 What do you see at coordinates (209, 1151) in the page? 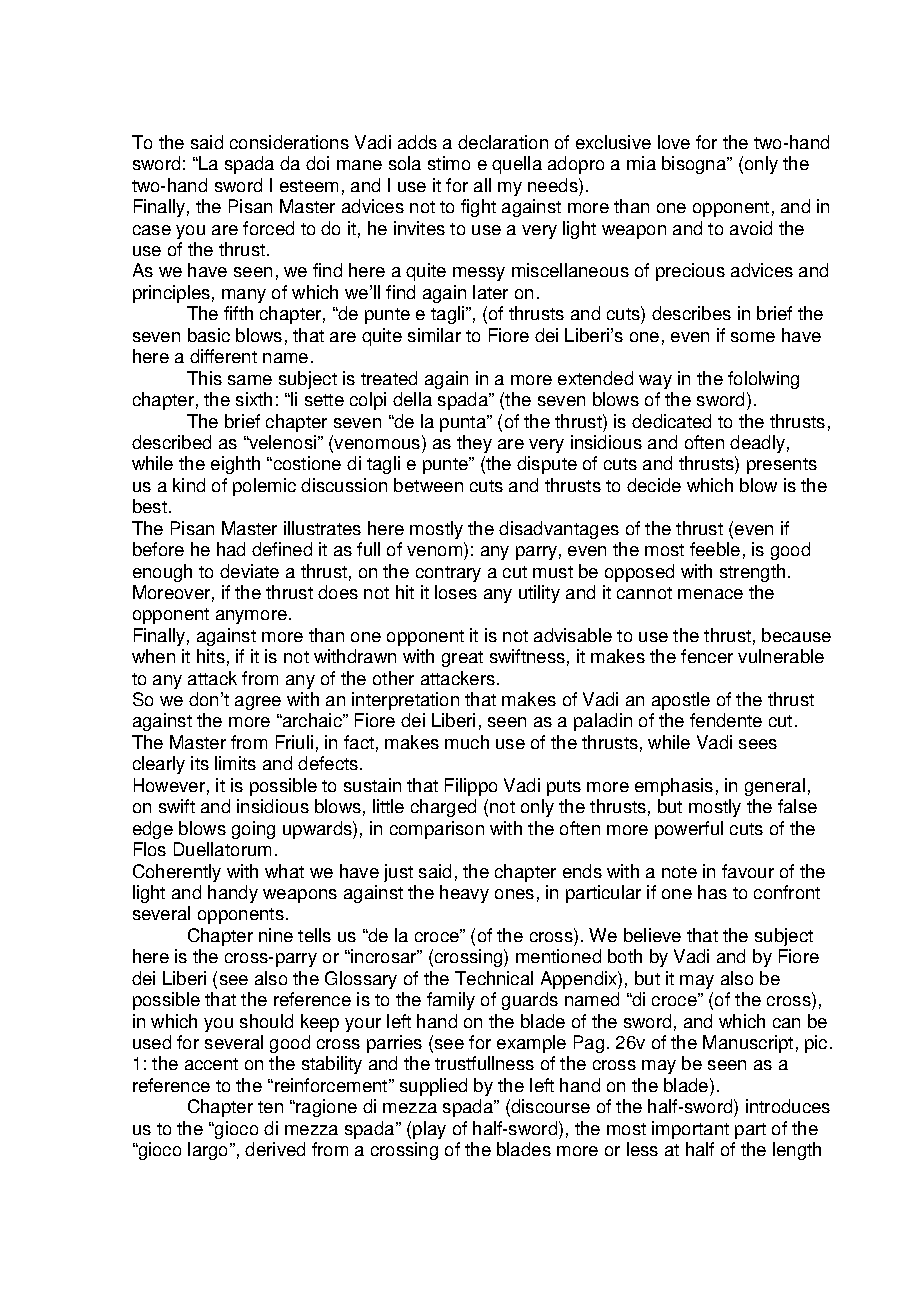
I see `largo` at bounding box center [209, 1151].
